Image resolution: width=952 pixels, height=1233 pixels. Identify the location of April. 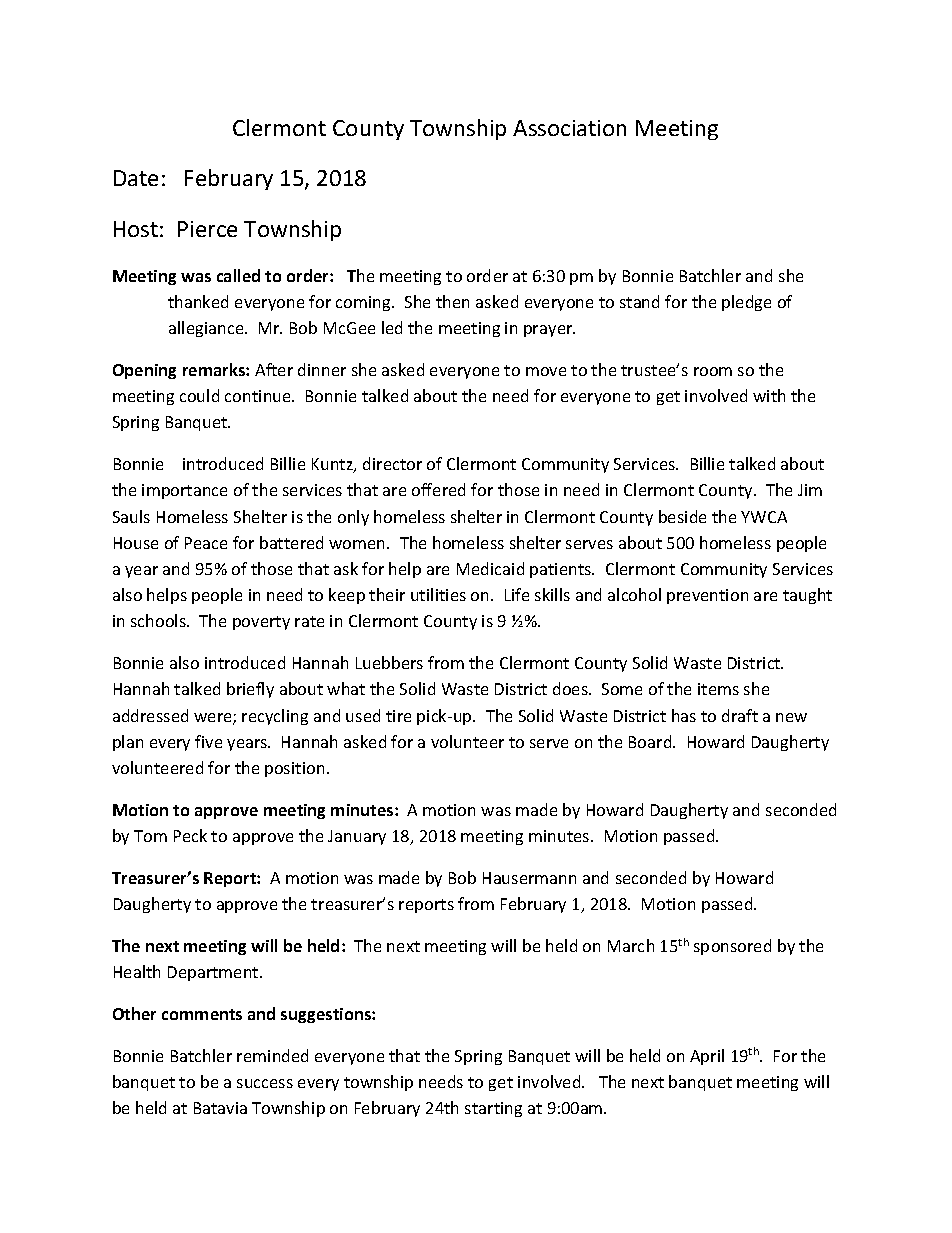
(707, 1057).
